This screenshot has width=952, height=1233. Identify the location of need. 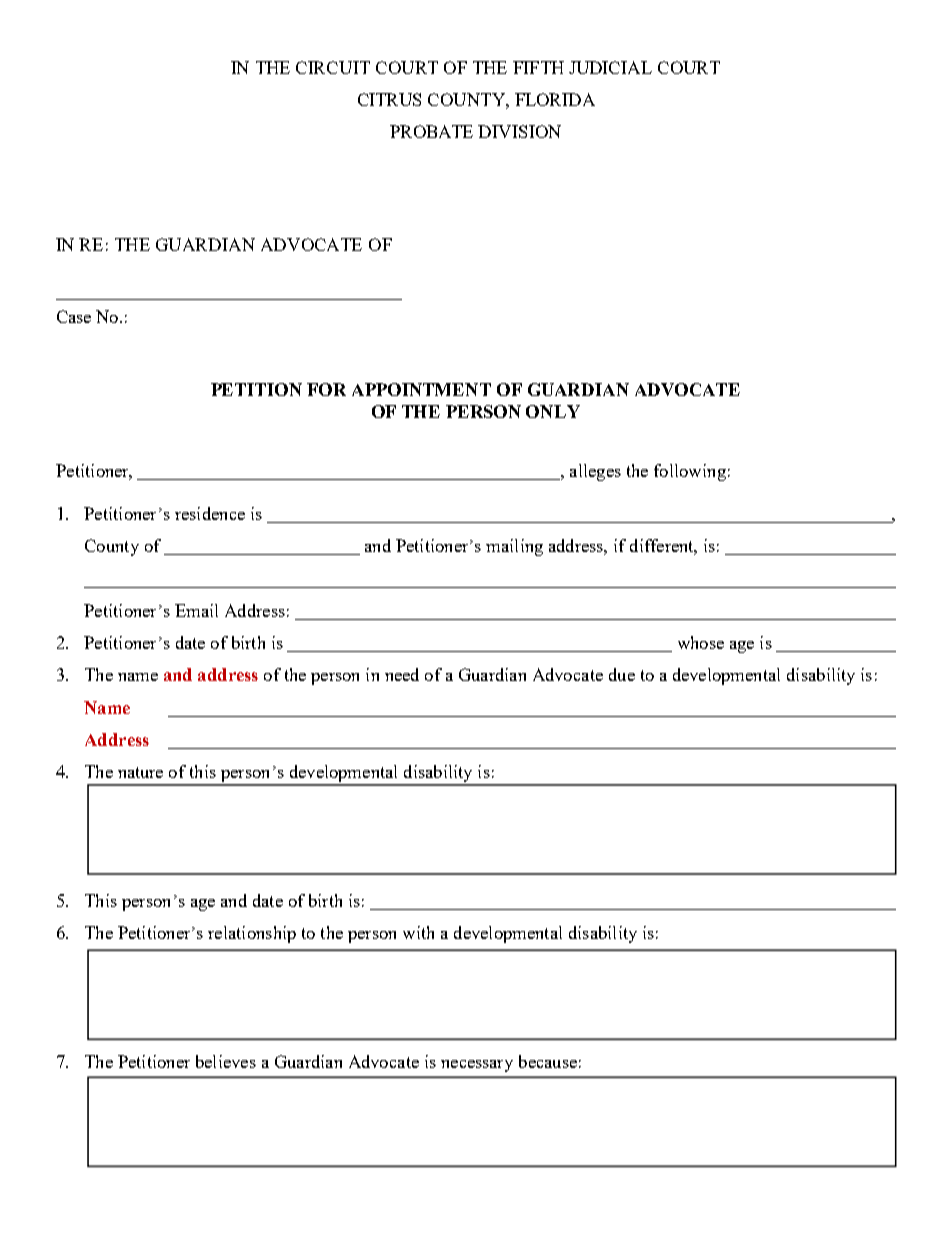
(402, 674).
